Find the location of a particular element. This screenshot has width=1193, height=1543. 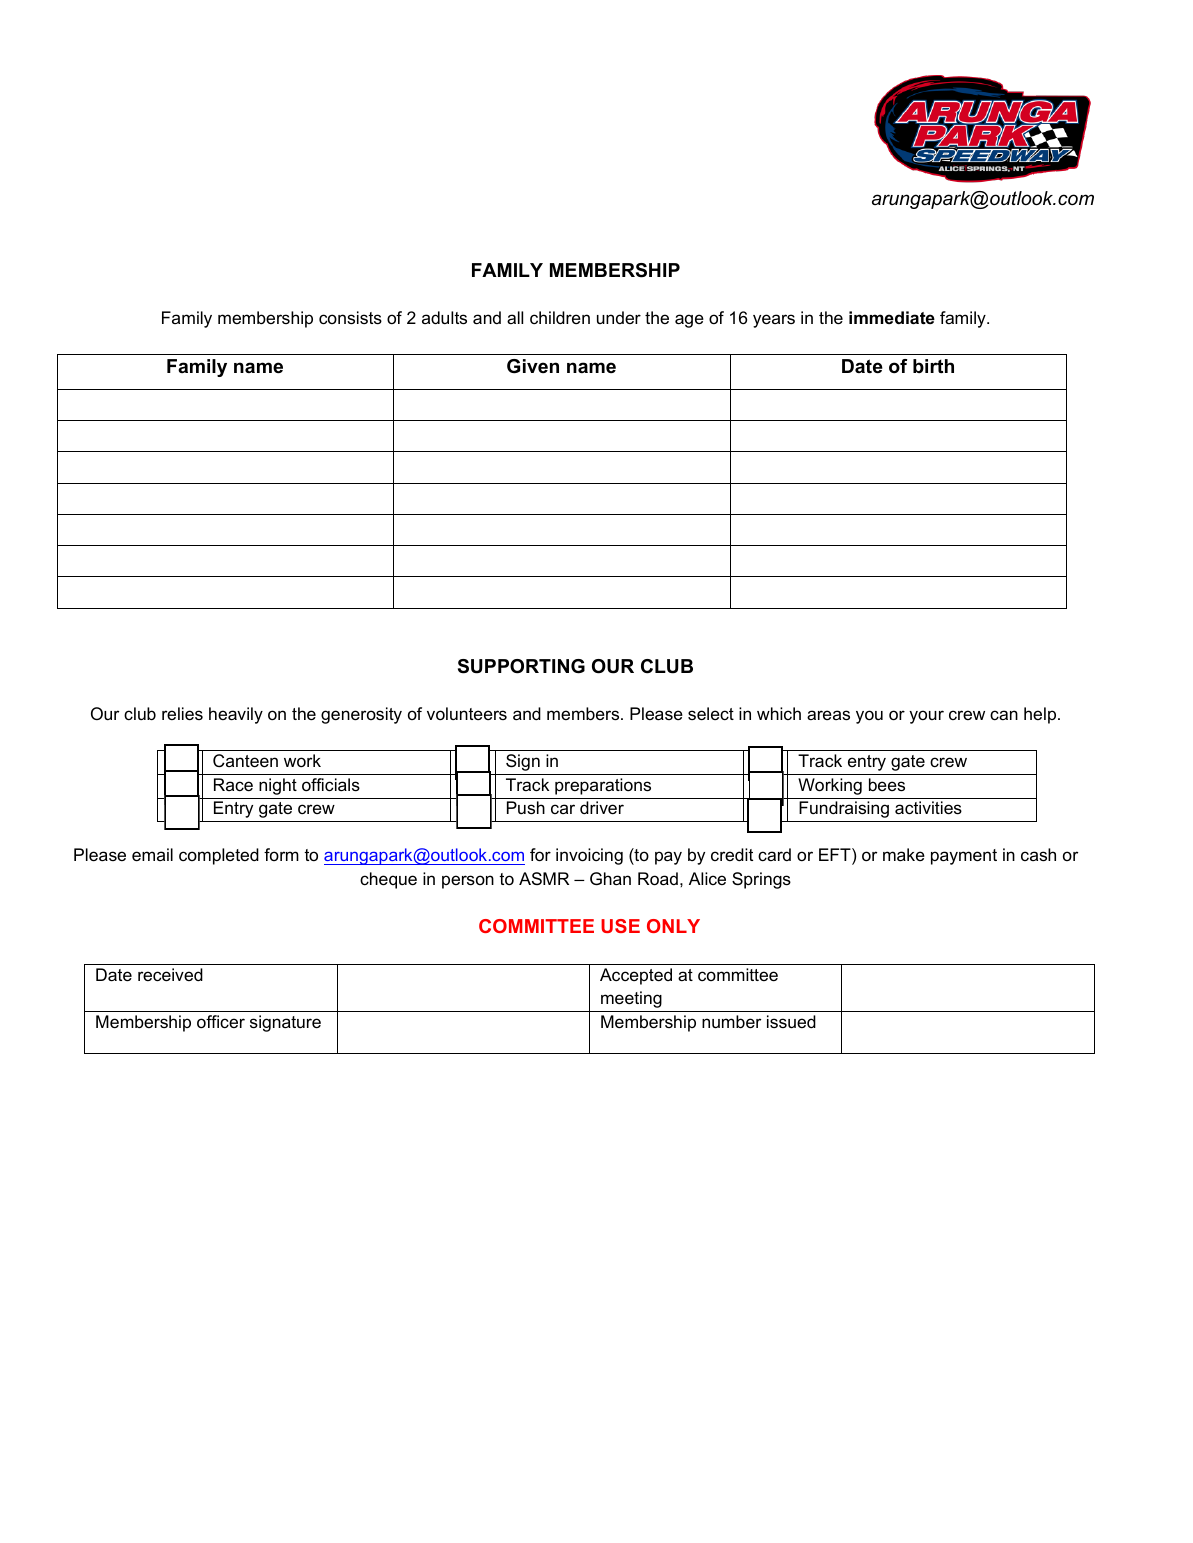

heavily is located at coordinates (236, 715).
